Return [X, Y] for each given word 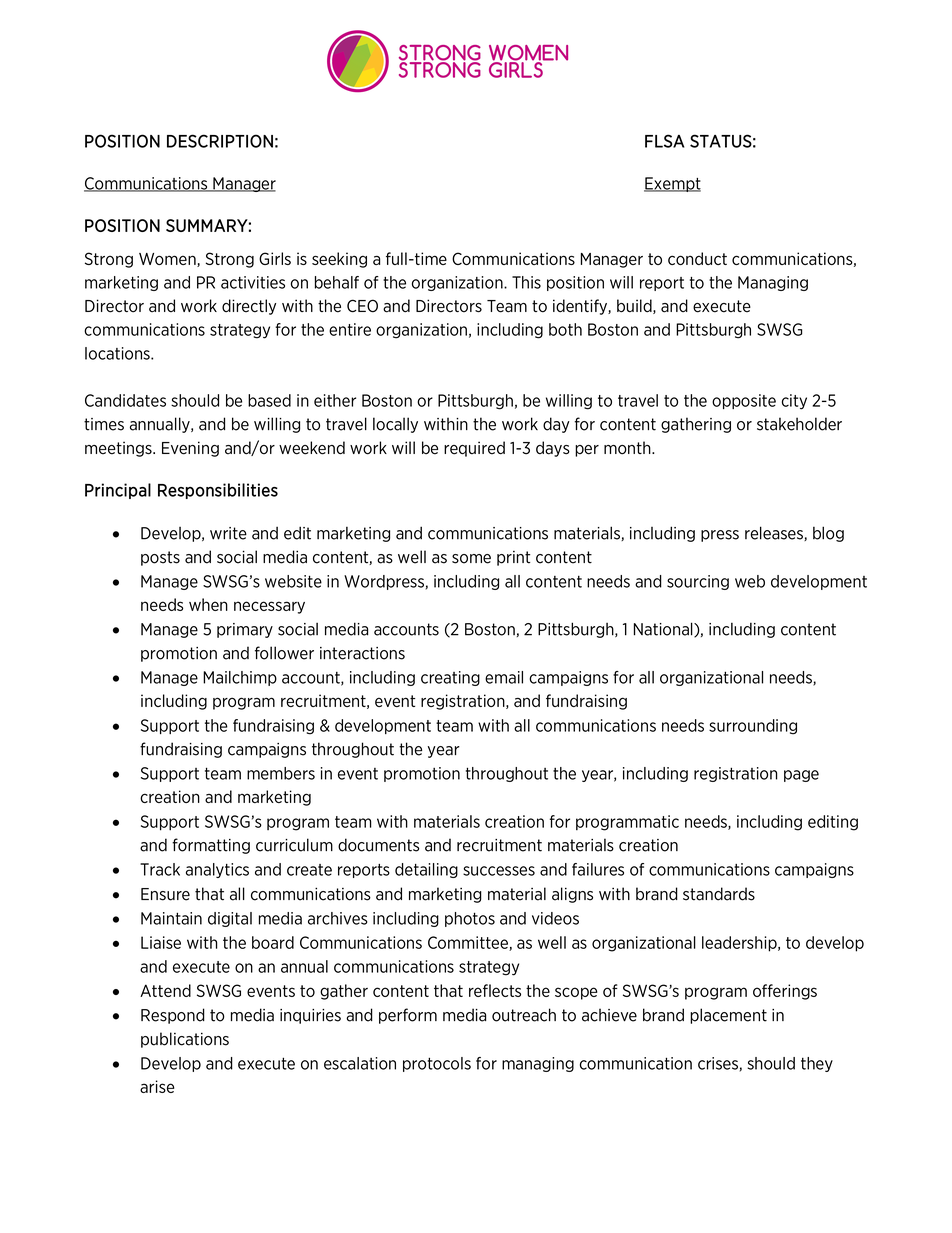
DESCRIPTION [220, 141]
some [471, 559]
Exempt [672, 184]
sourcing [698, 582]
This [526, 282]
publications [185, 1040]
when [208, 604]
